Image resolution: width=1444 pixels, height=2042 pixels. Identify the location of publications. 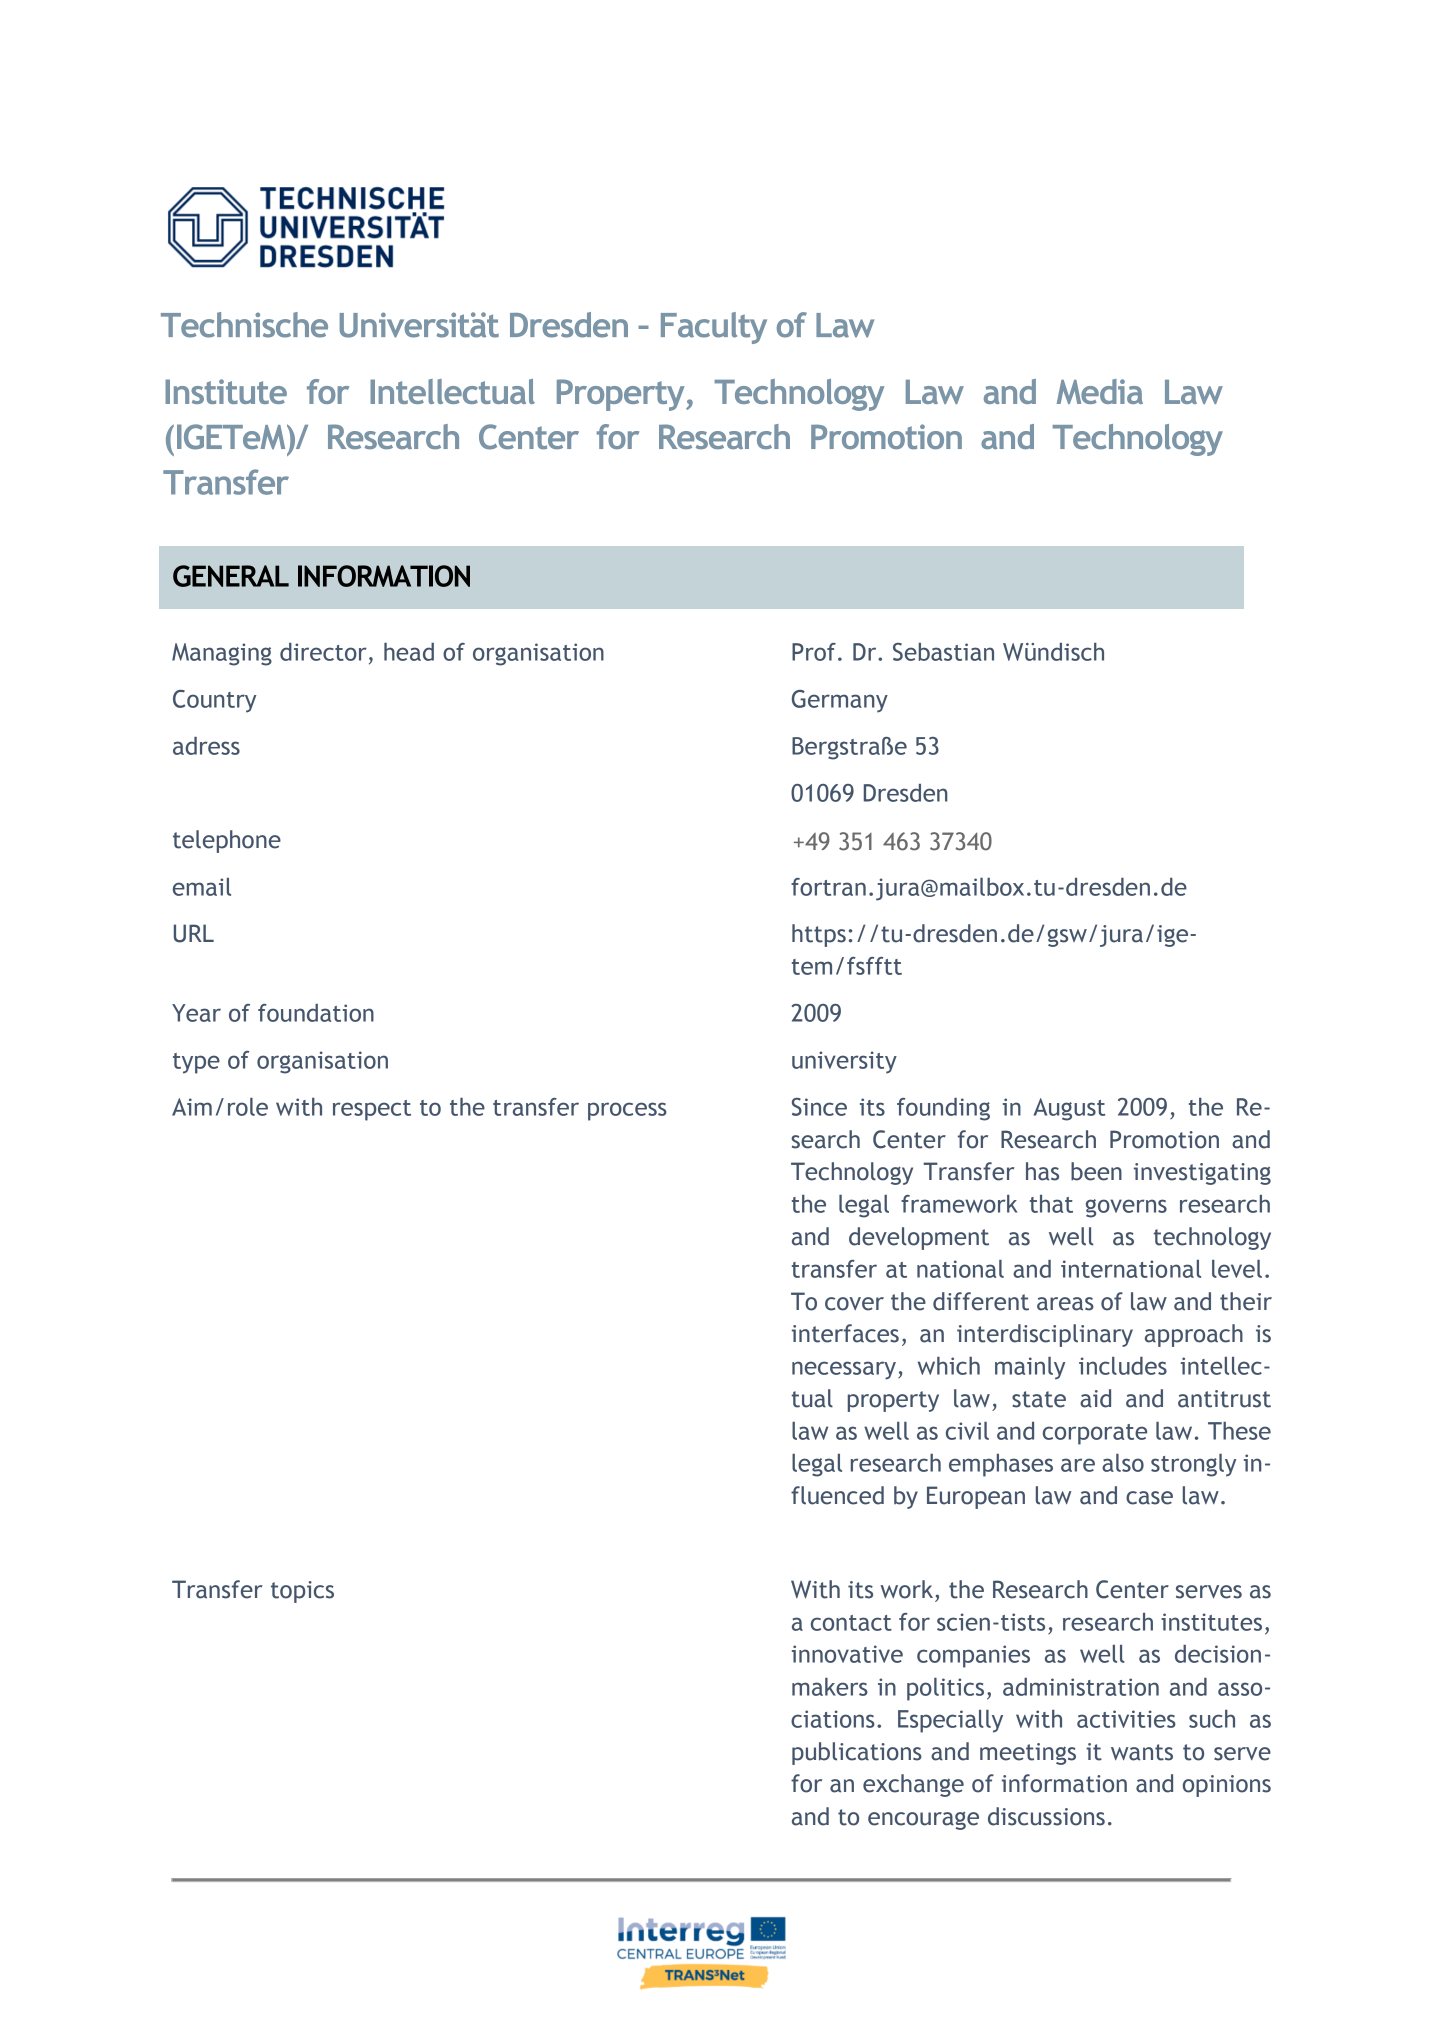
(857, 1753).
